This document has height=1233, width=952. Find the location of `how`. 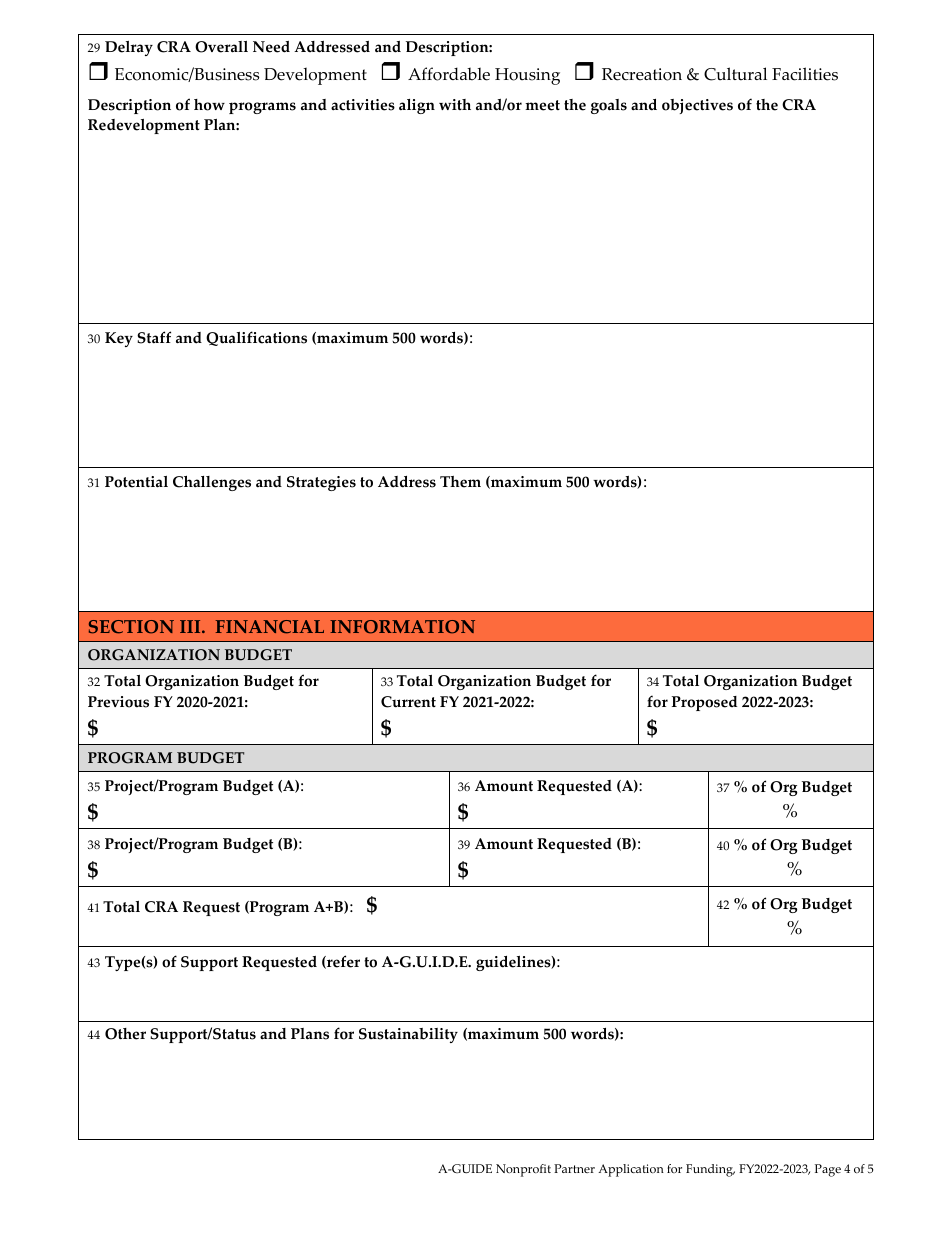

how is located at coordinates (209, 105).
